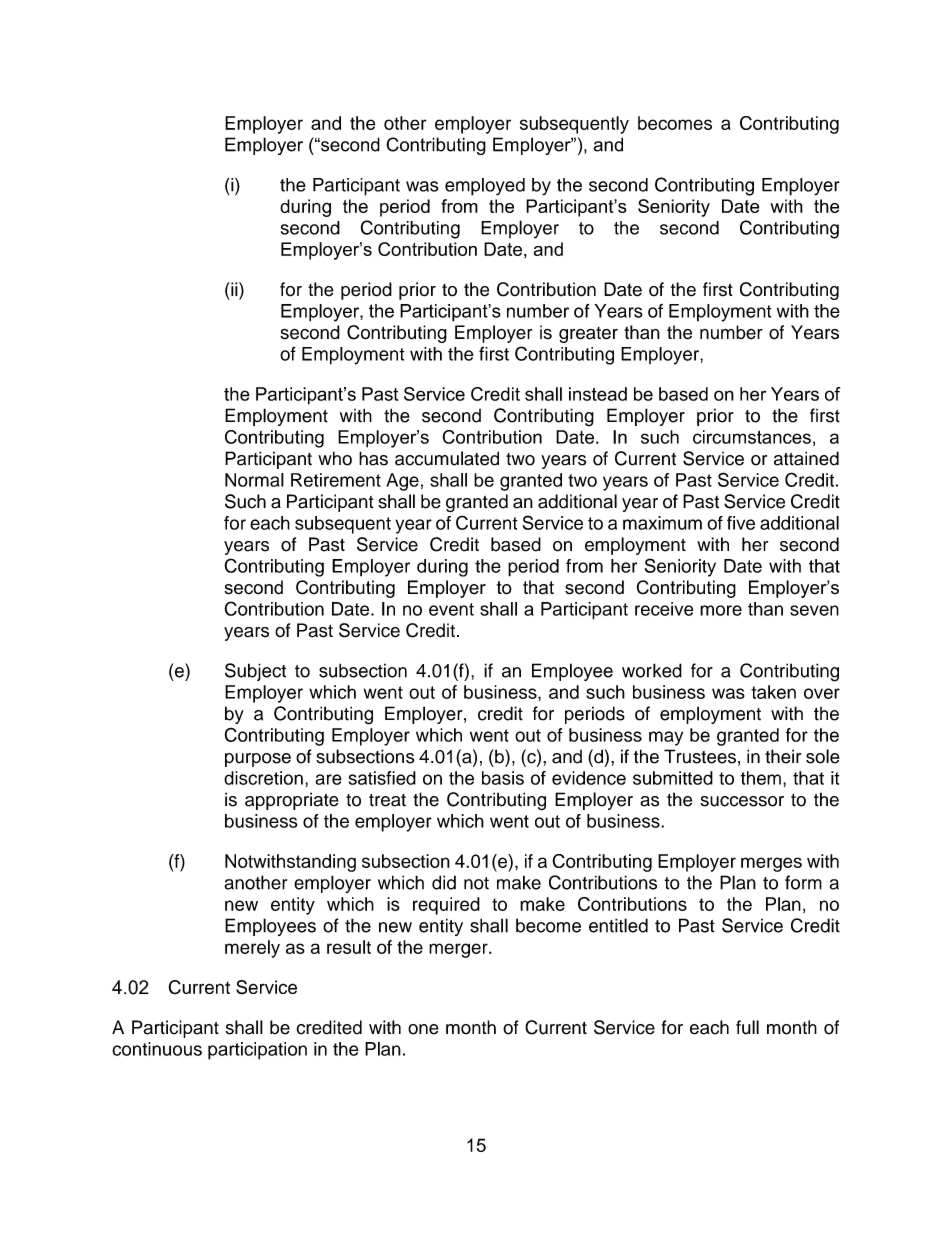  Describe the element at coordinates (257, 1051) in the page. I see `participation` at that location.
